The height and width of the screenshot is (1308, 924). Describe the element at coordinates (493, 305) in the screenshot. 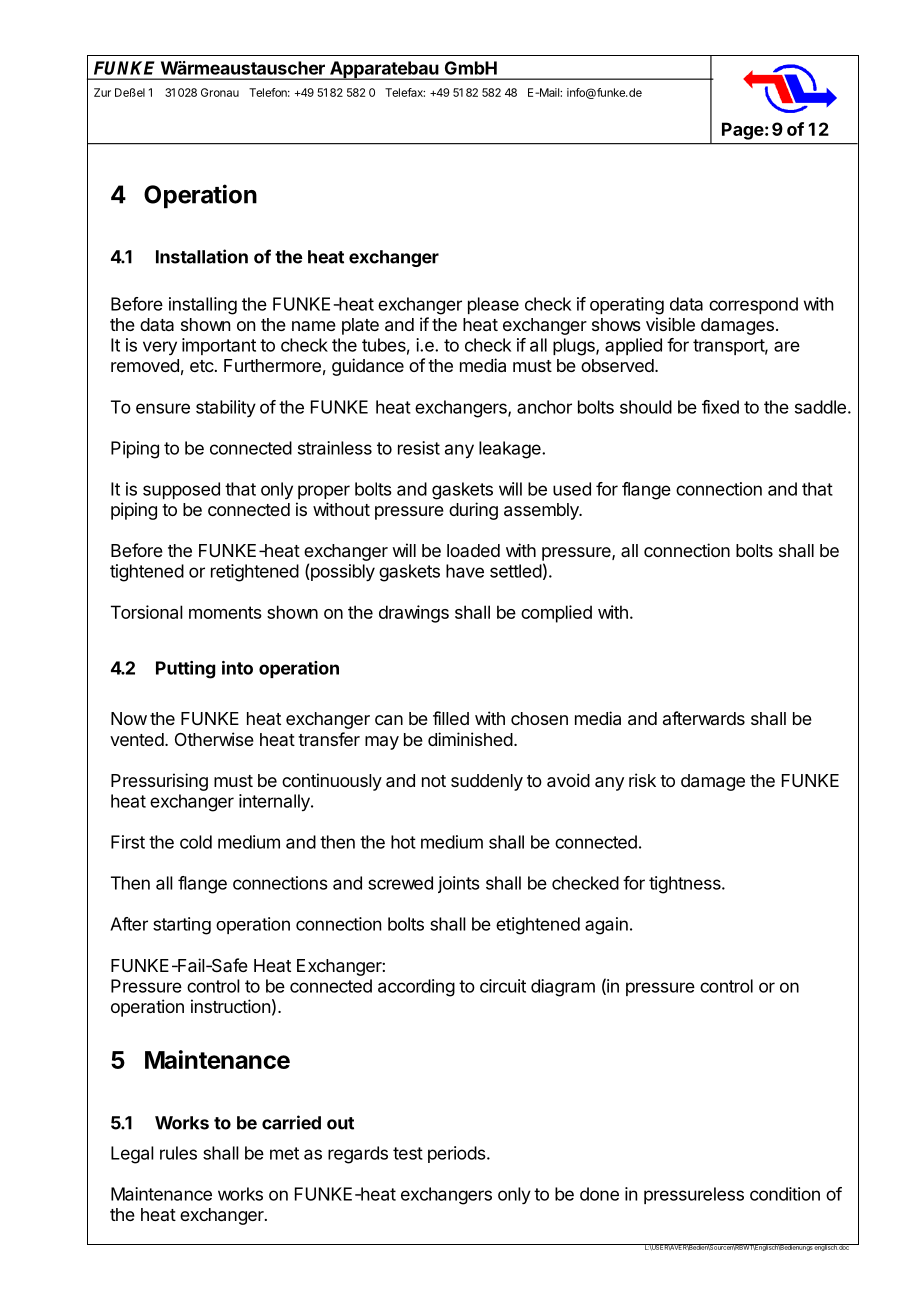

I see `please` at that location.
